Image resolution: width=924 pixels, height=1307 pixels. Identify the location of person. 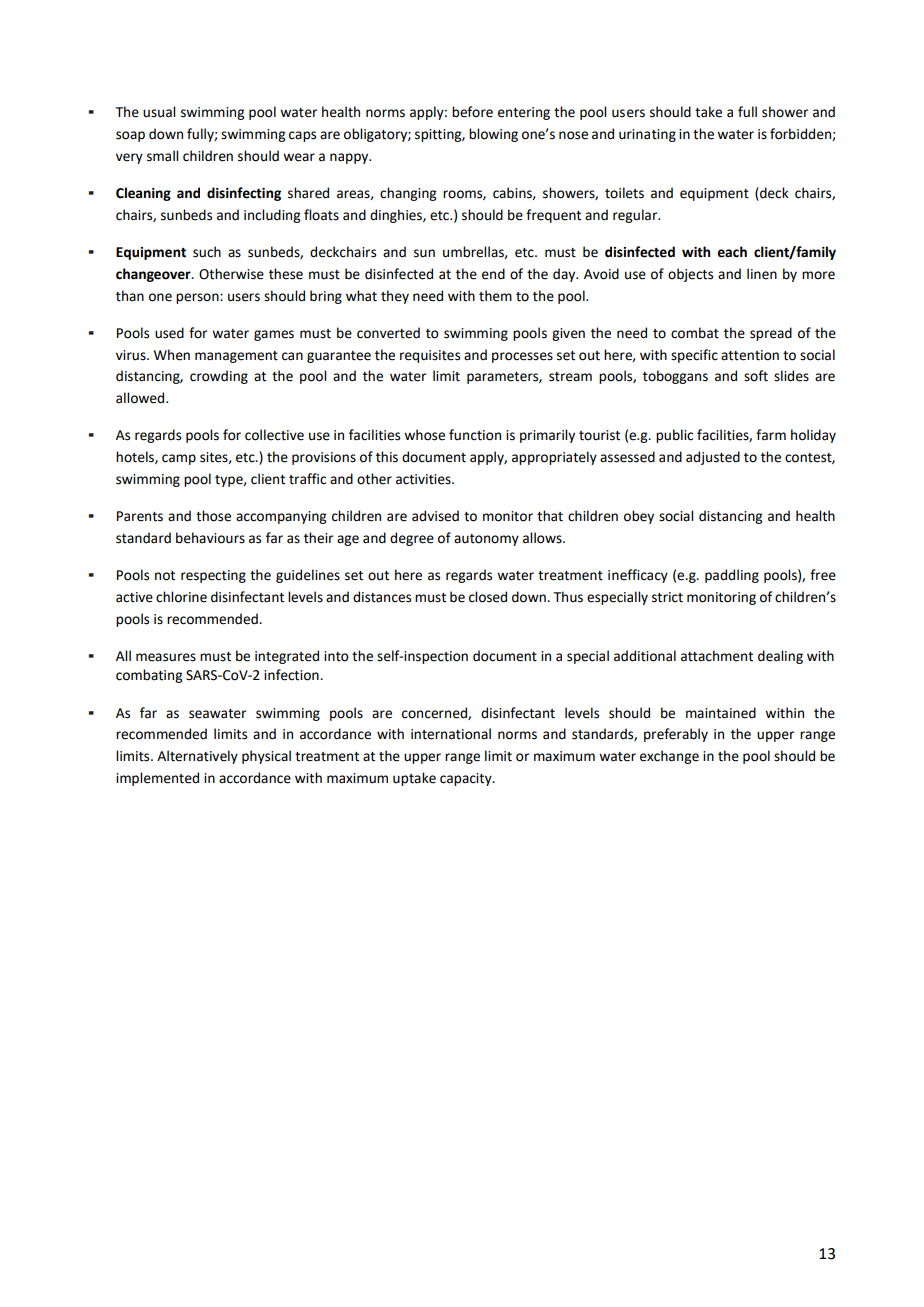
(198, 298).
